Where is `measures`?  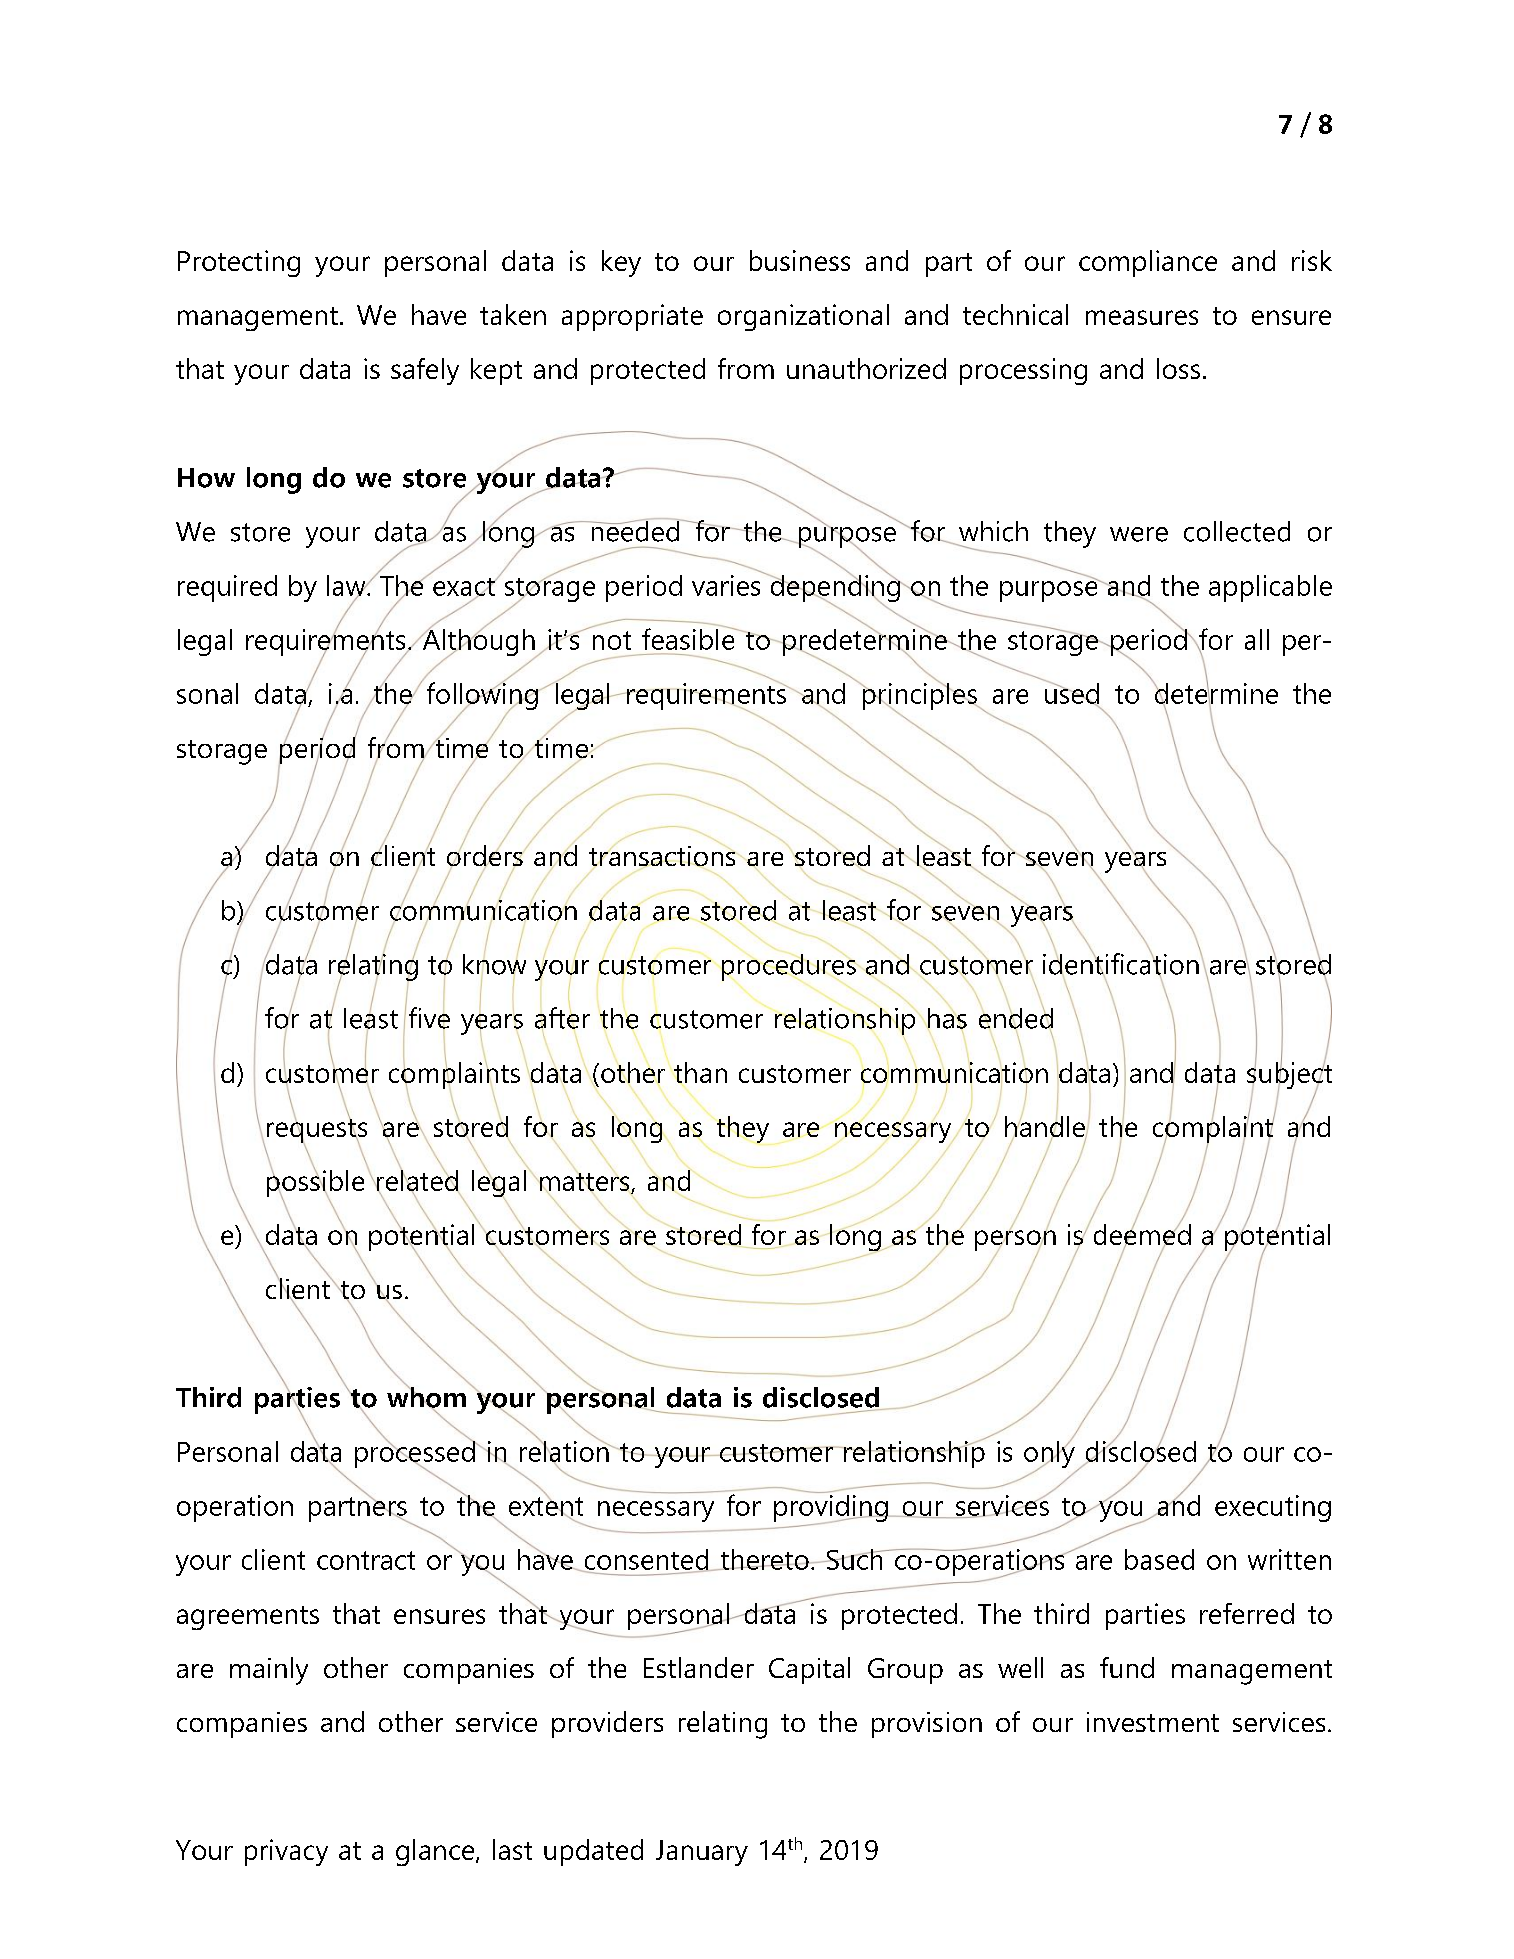
measures is located at coordinates (1142, 317).
